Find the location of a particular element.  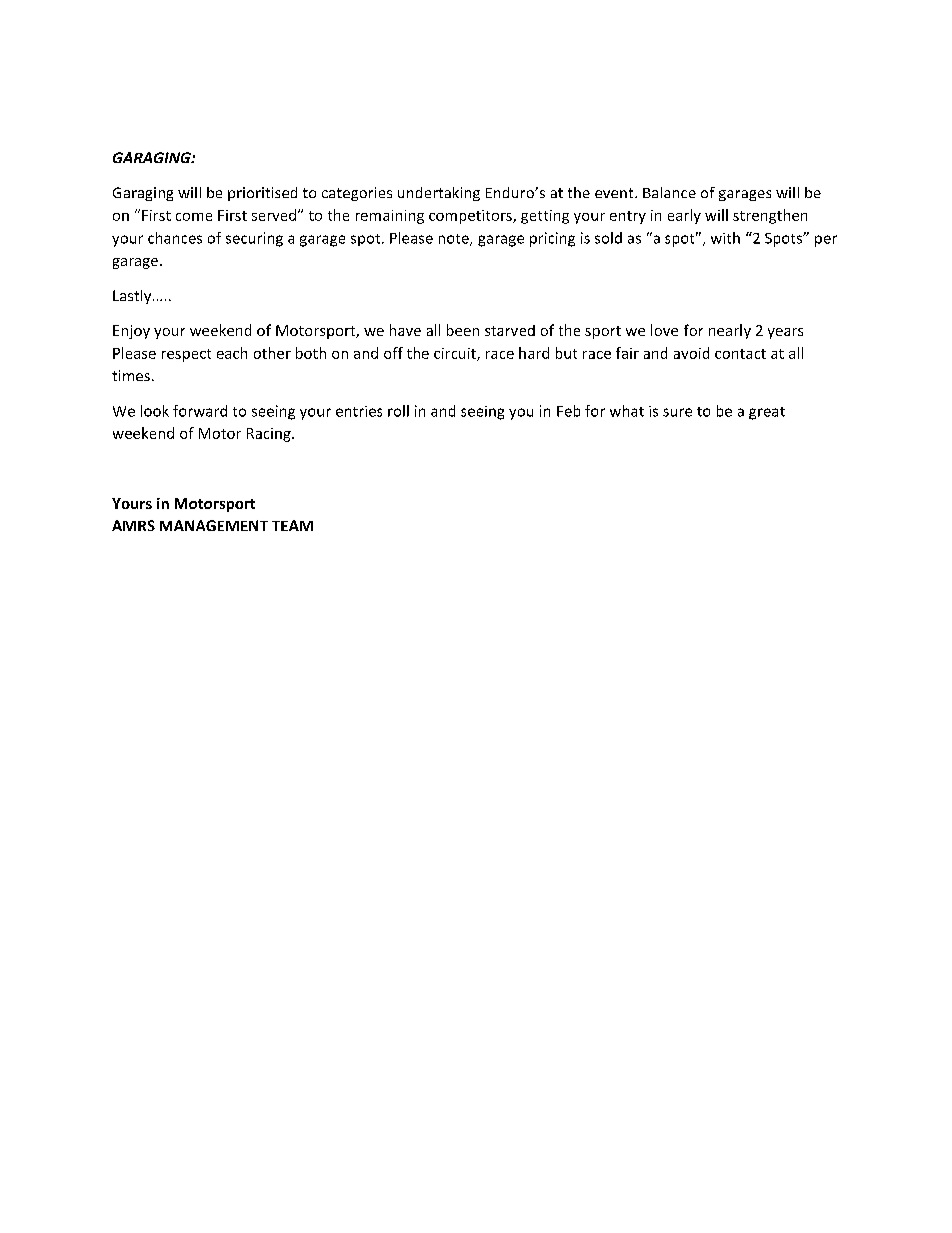

each is located at coordinates (232, 353).
